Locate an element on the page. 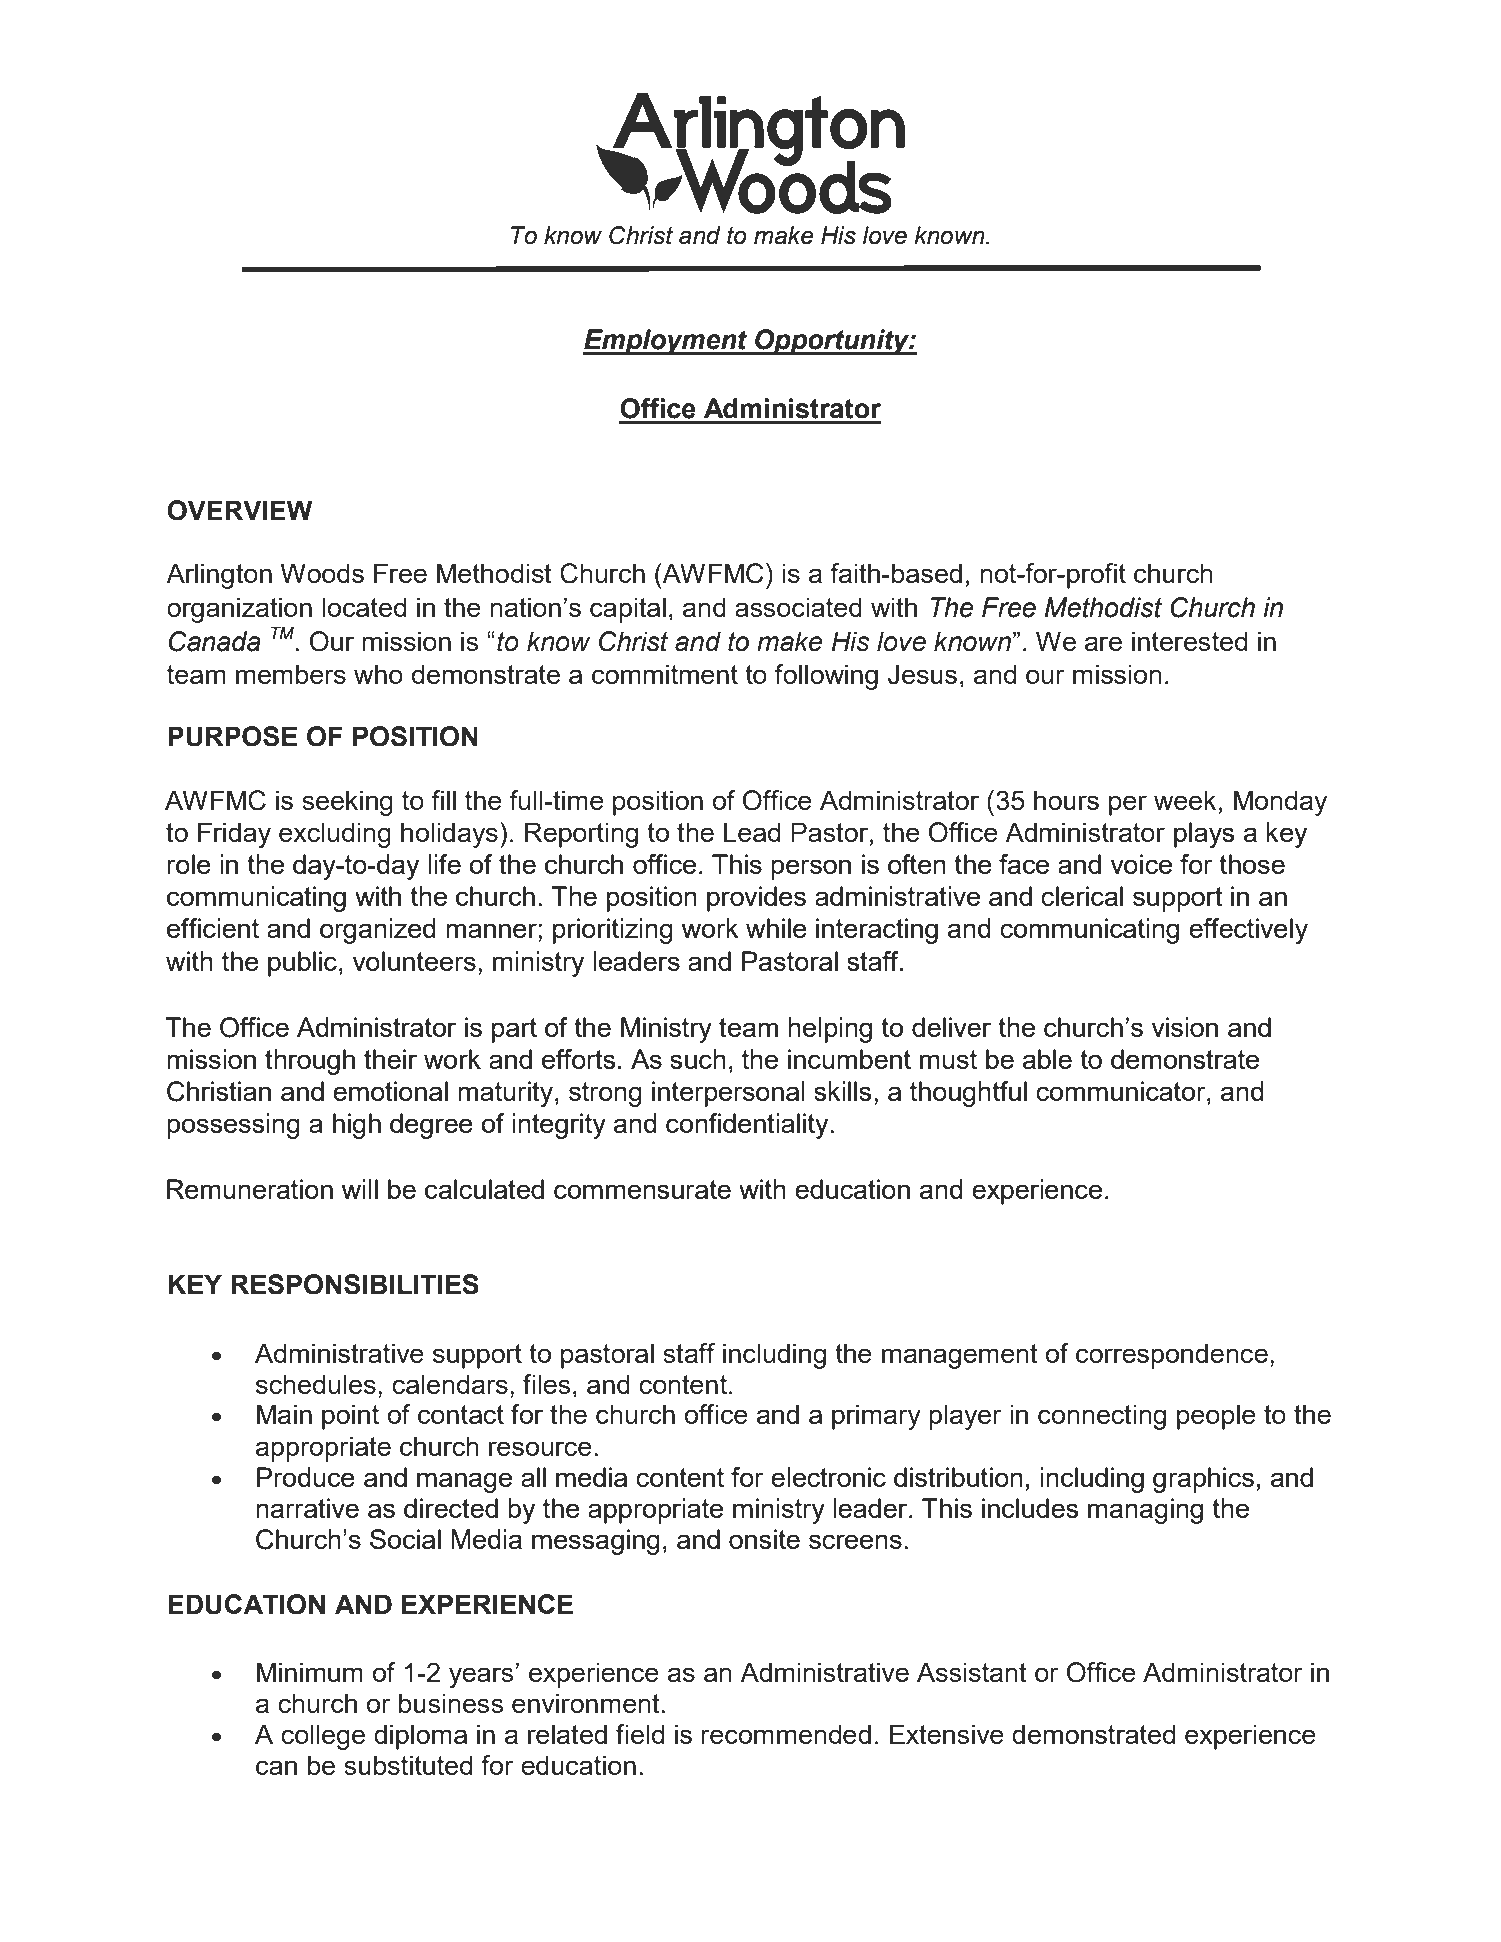 The image size is (1501, 1942). OVERVIEW is located at coordinates (239, 510).
